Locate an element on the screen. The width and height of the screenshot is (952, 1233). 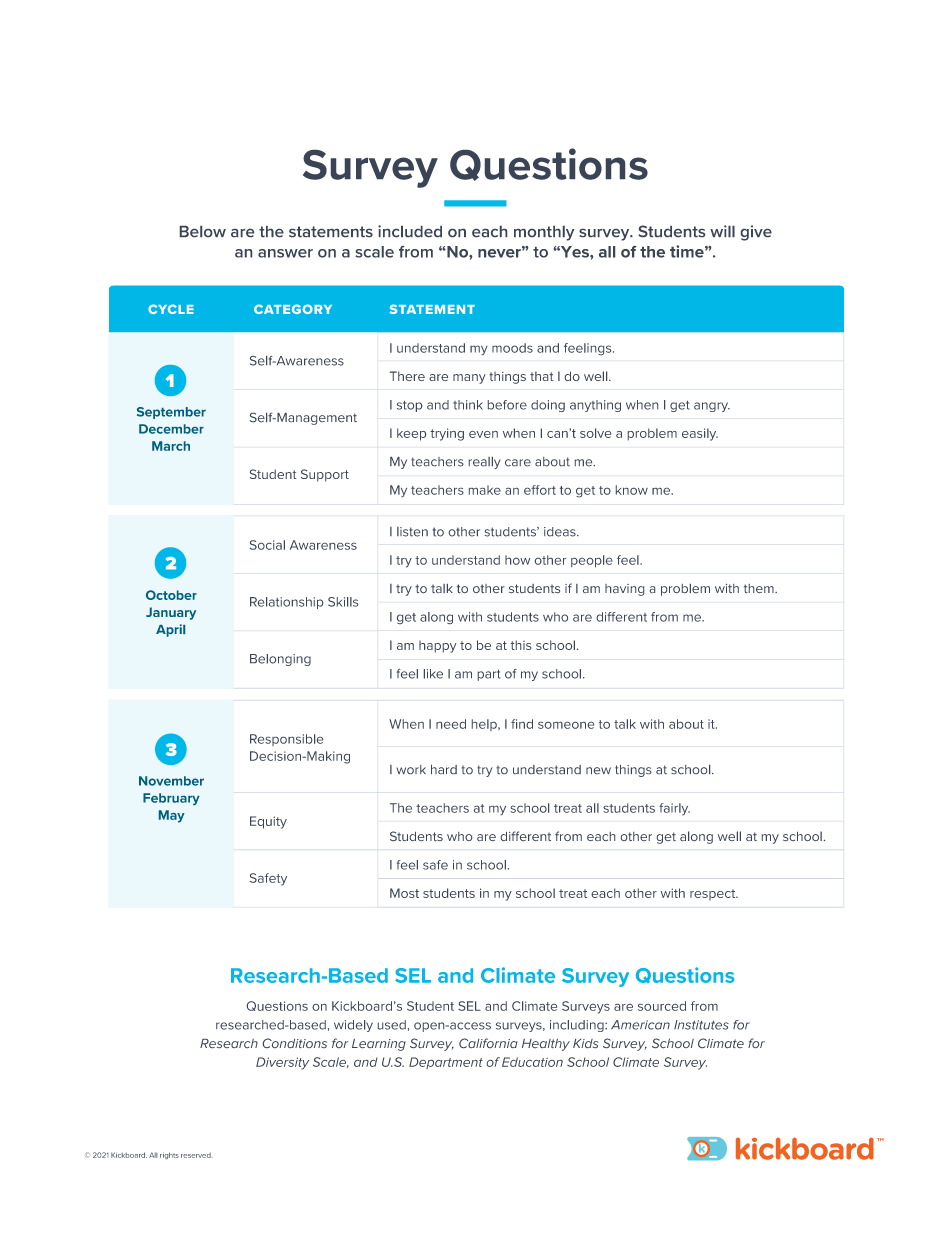
really is located at coordinates (484, 463).
